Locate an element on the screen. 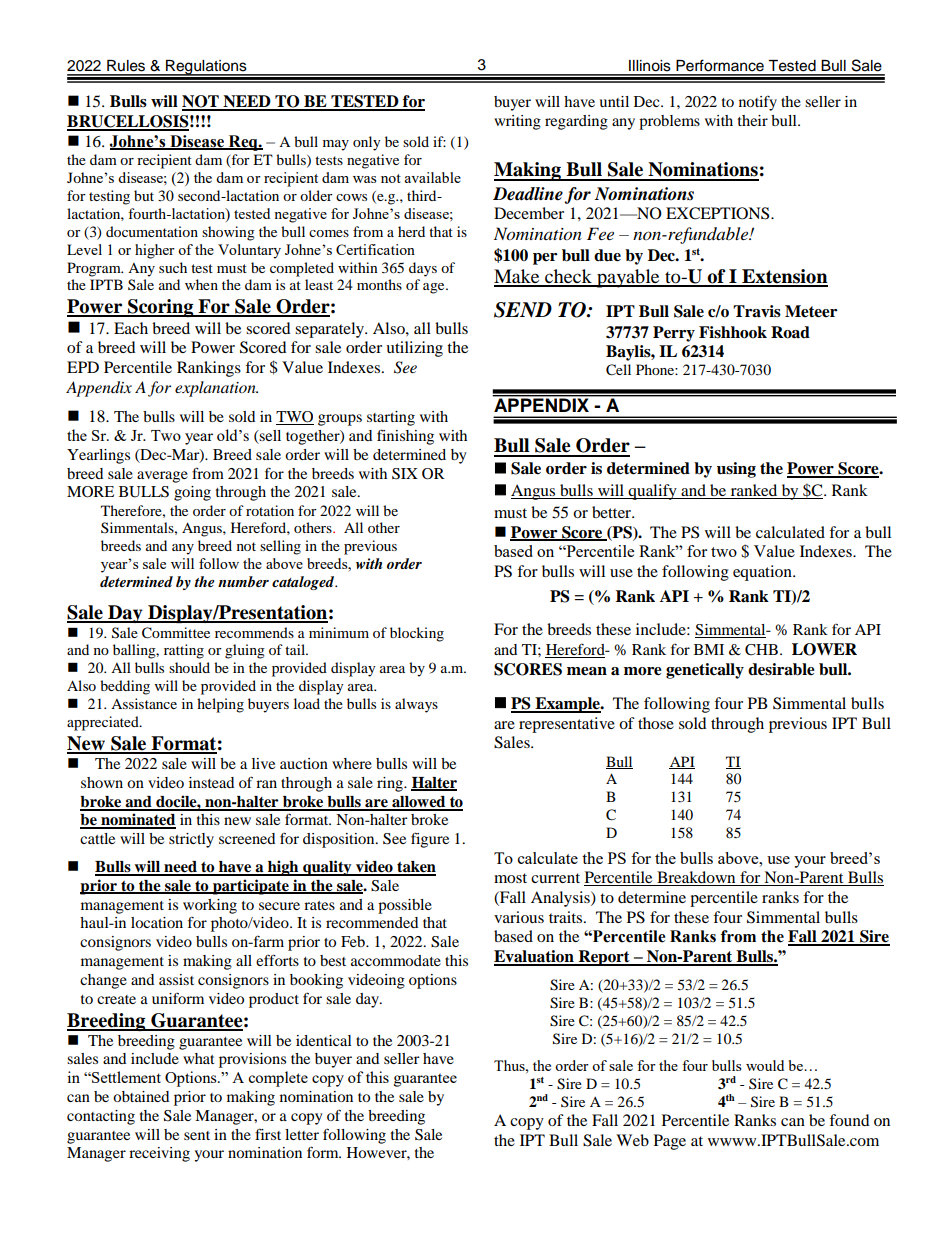 The width and height of the screenshot is (952, 1233). Regulations is located at coordinates (206, 68).
